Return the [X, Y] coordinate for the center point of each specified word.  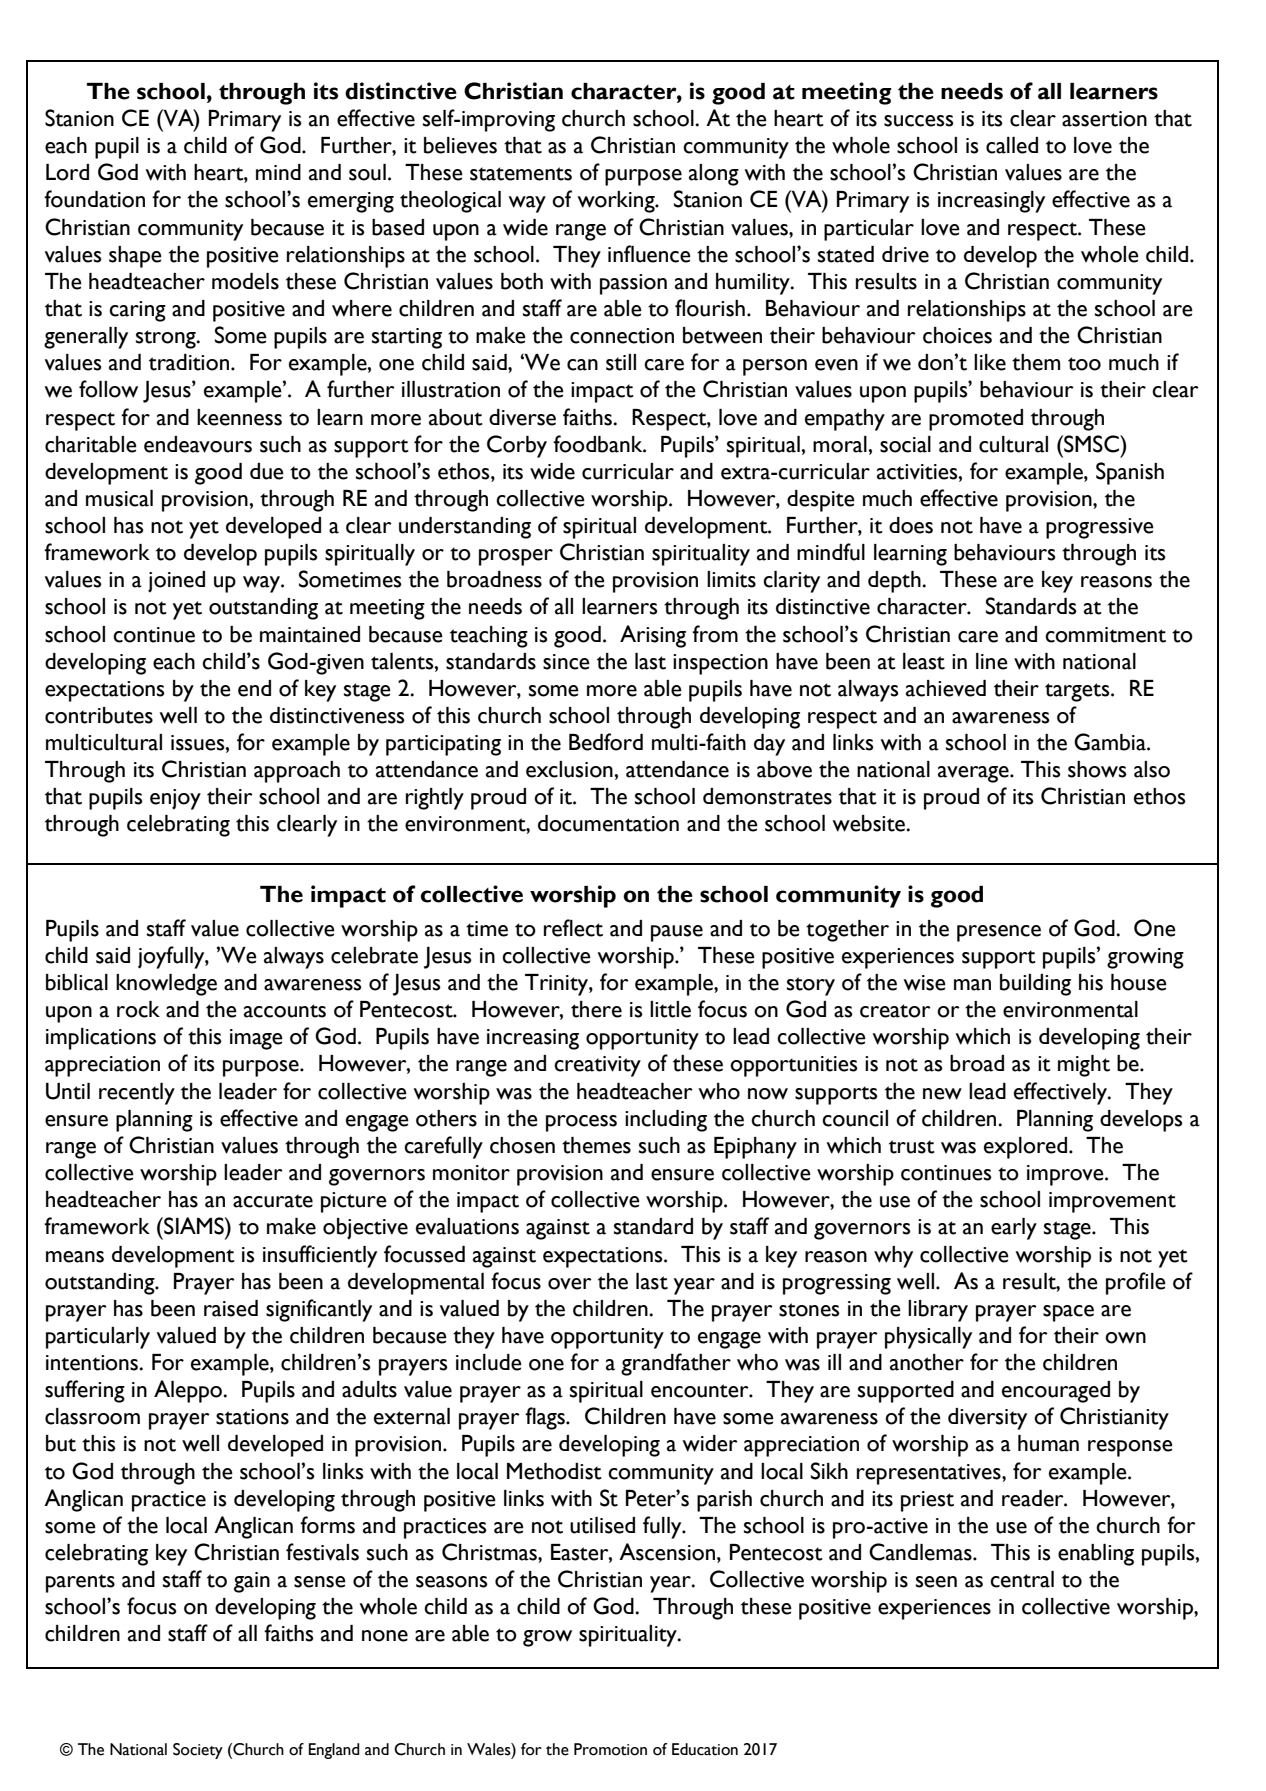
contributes [99, 715]
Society [198, 1751]
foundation [94, 199]
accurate [273, 1201]
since [566, 662]
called [1012, 145]
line [992, 661]
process [581, 1123]
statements [521, 174]
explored [1027, 1148]
